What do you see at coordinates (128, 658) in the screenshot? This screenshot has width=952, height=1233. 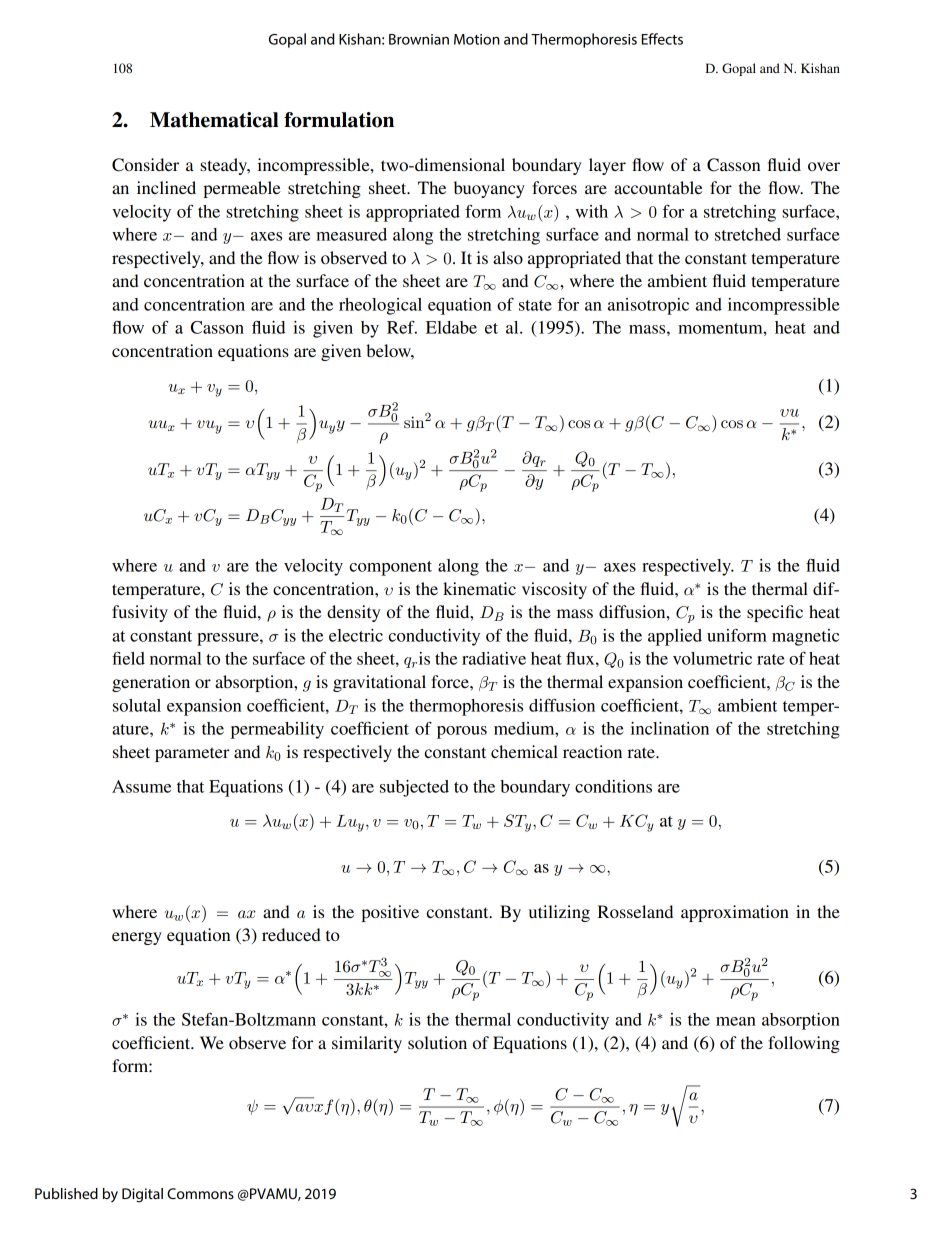 I see `field` at bounding box center [128, 658].
